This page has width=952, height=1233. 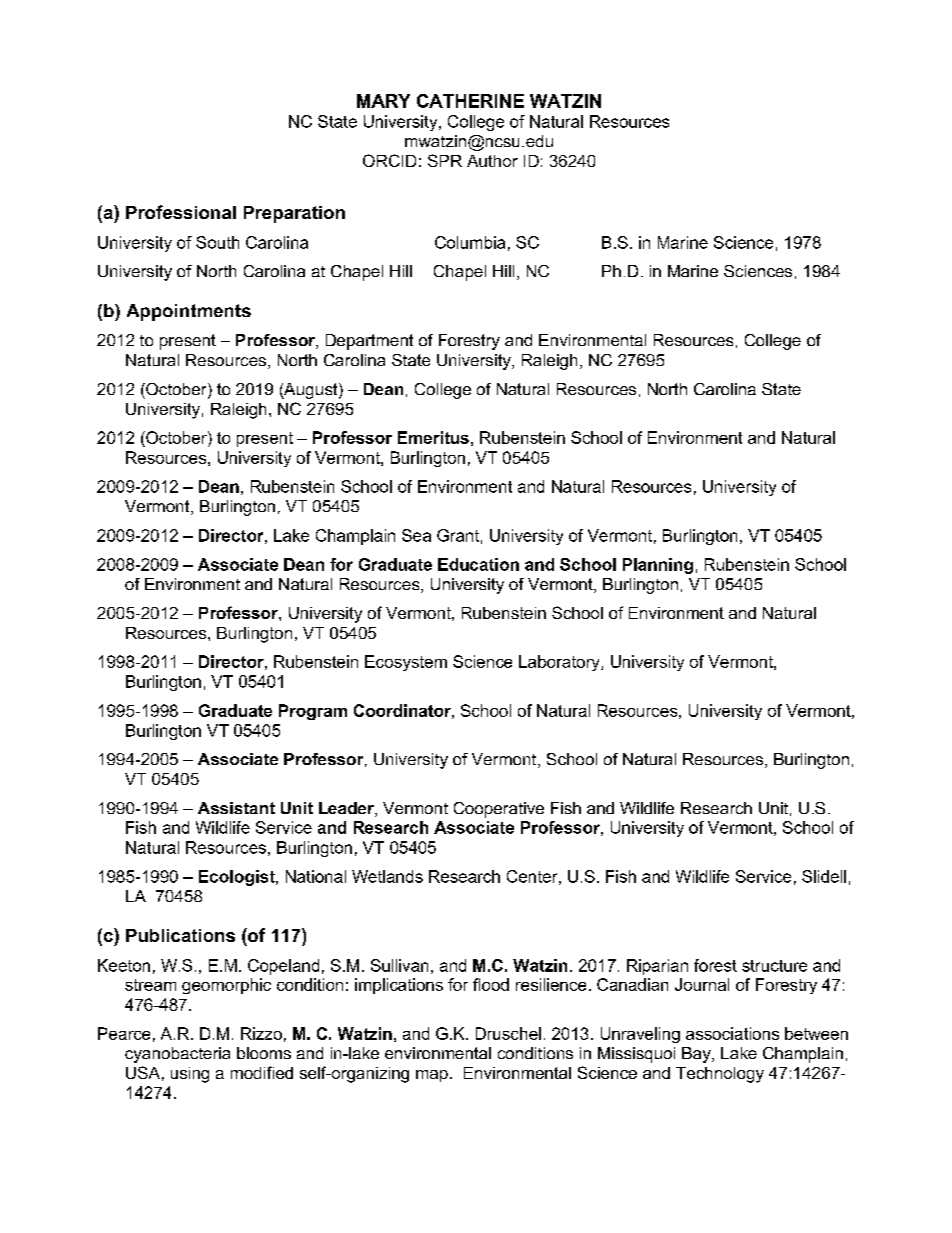 What do you see at coordinates (369, 342) in the page?
I see `Department` at bounding box center [369, 342].
